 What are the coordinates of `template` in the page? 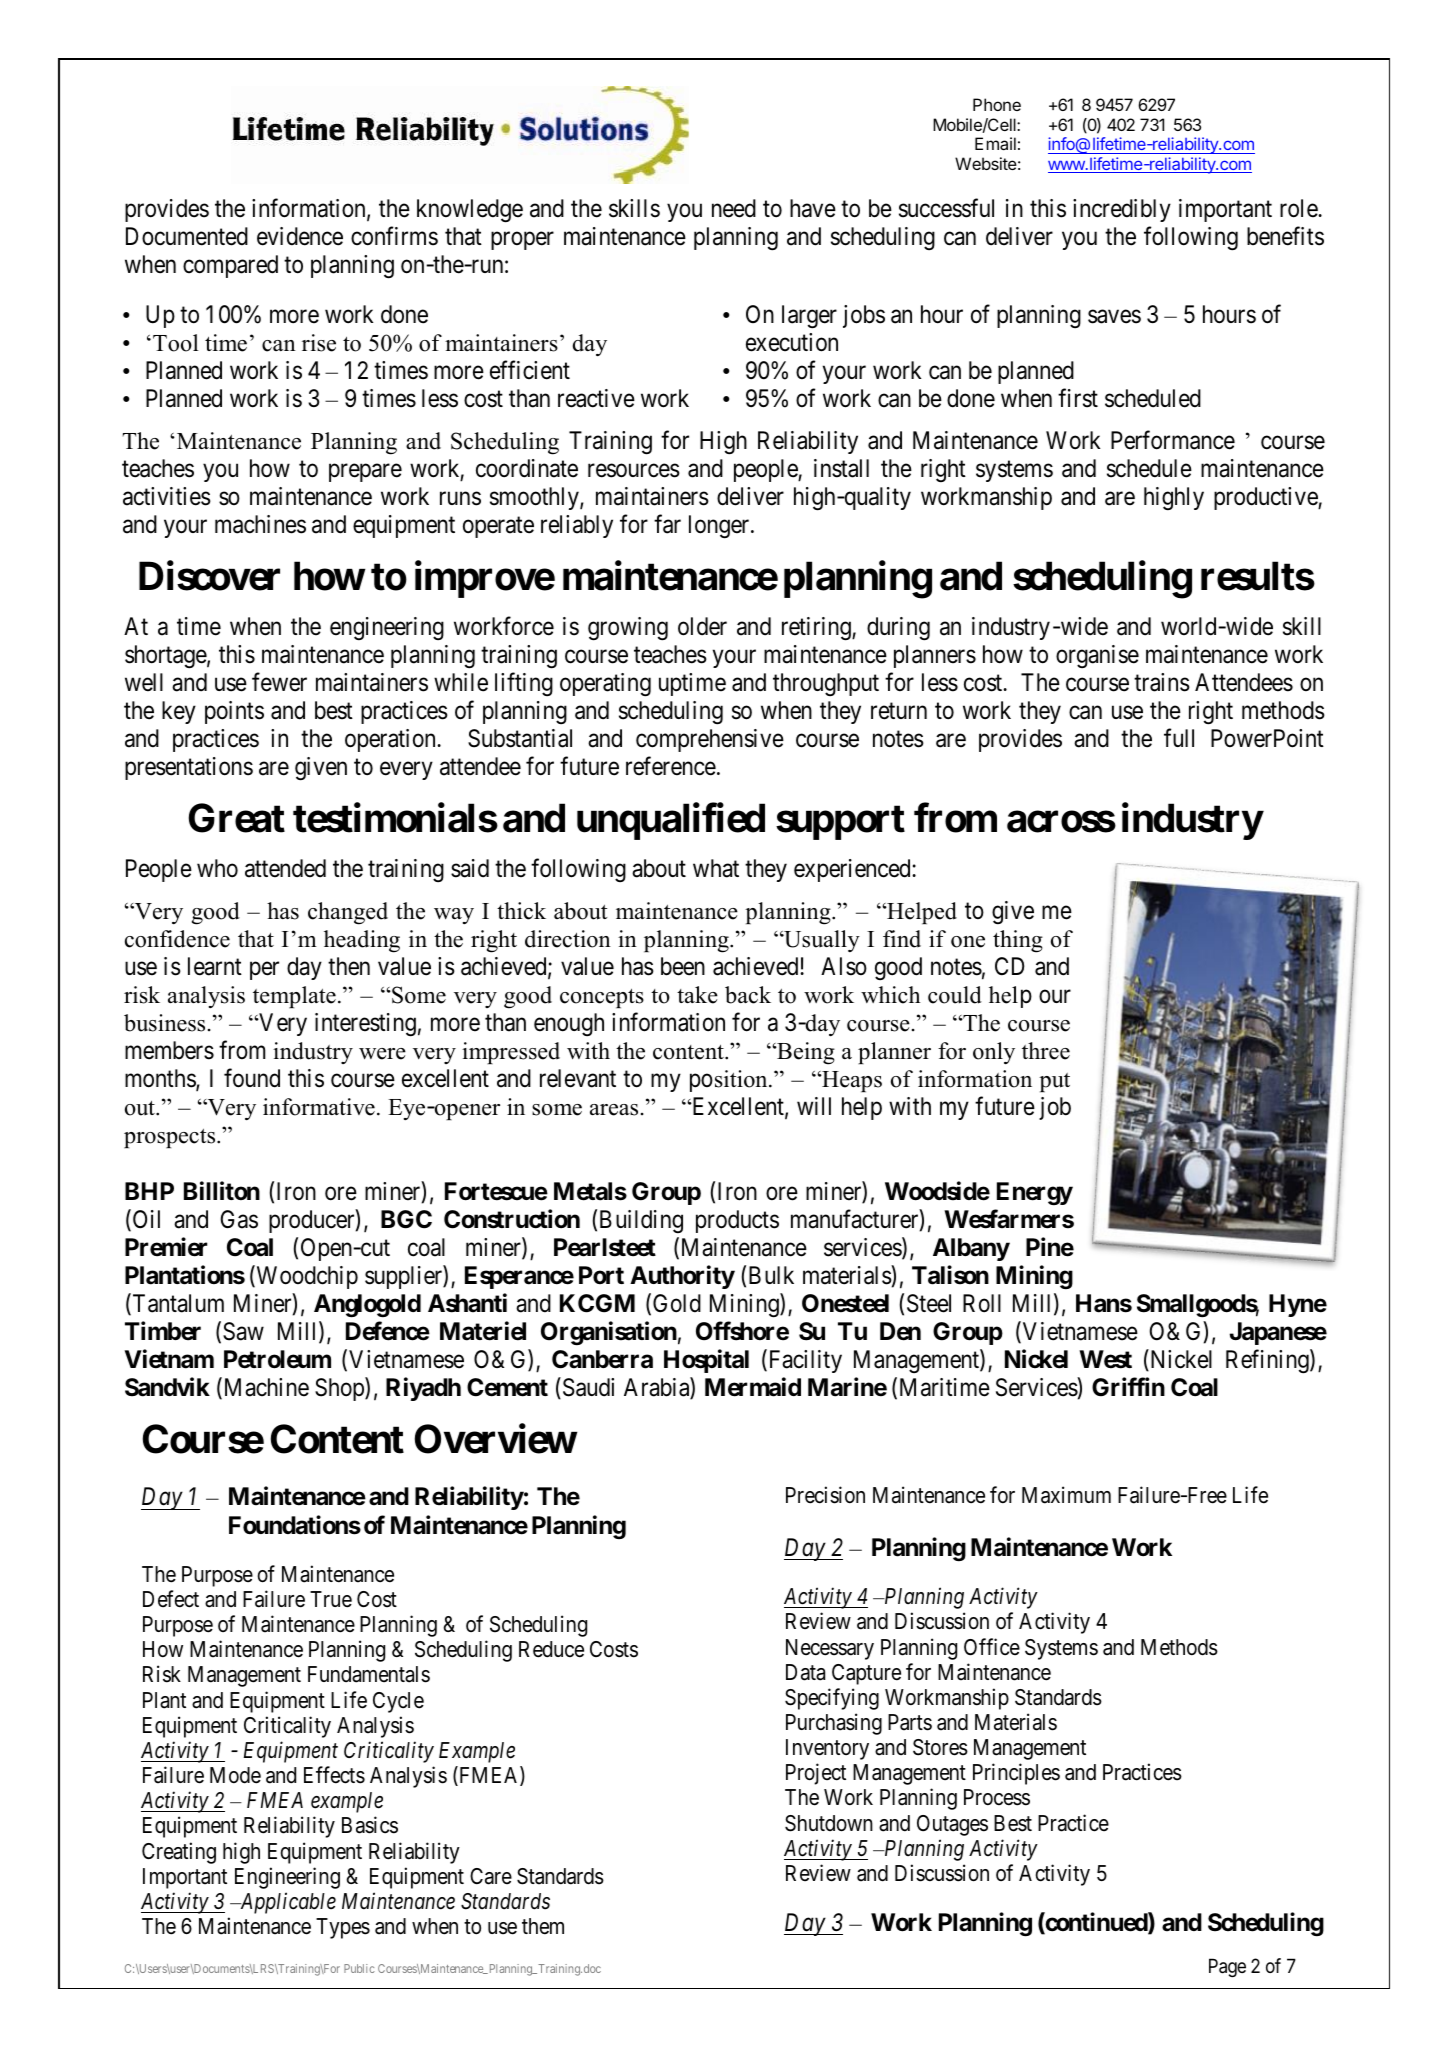 It's located at (294, 997).
